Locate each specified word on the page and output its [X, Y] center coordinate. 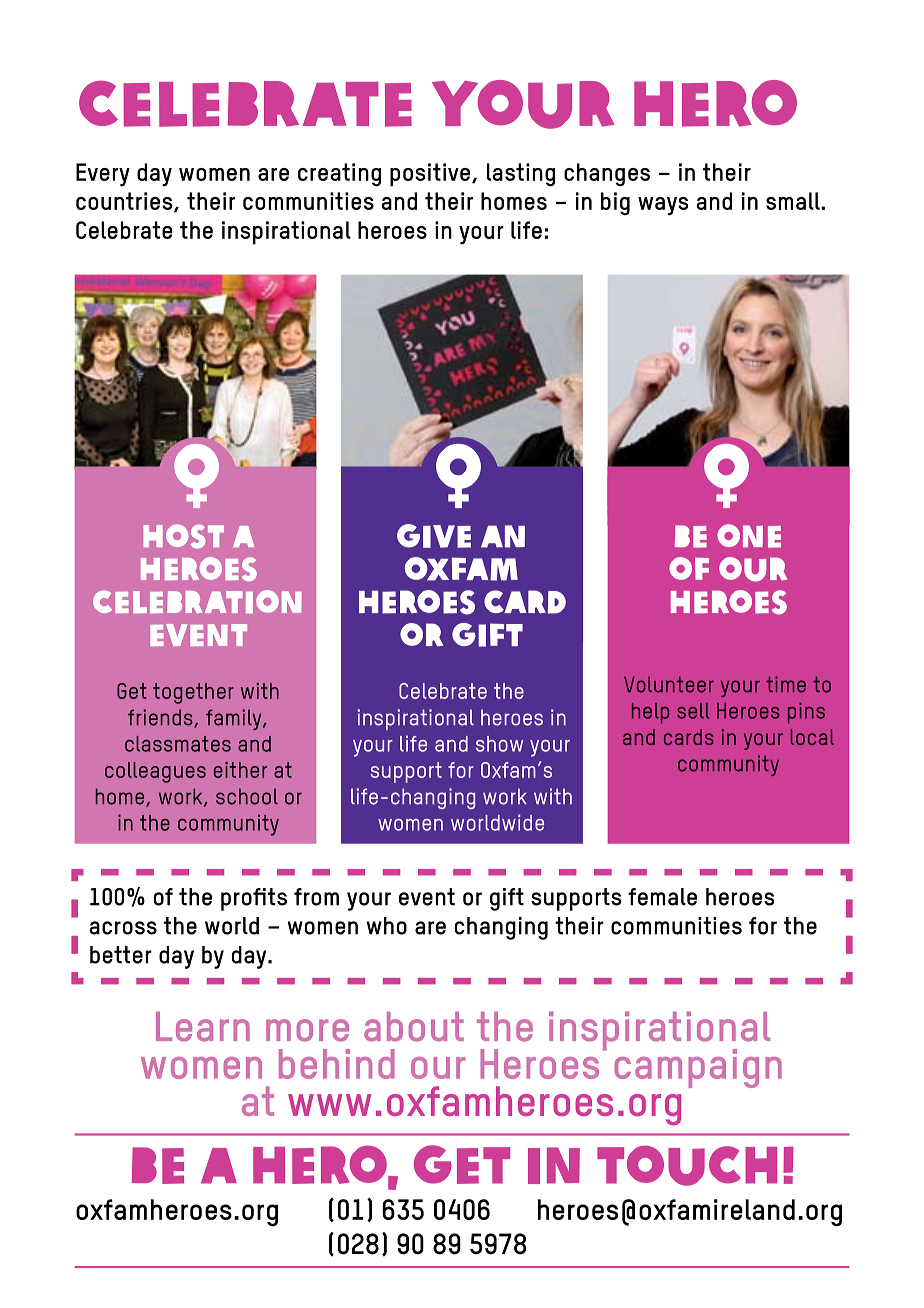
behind [337, 1064]
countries [125, 202]
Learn [203, 1027]
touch [687, 1165]
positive [431, 175]
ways [663, 206]
